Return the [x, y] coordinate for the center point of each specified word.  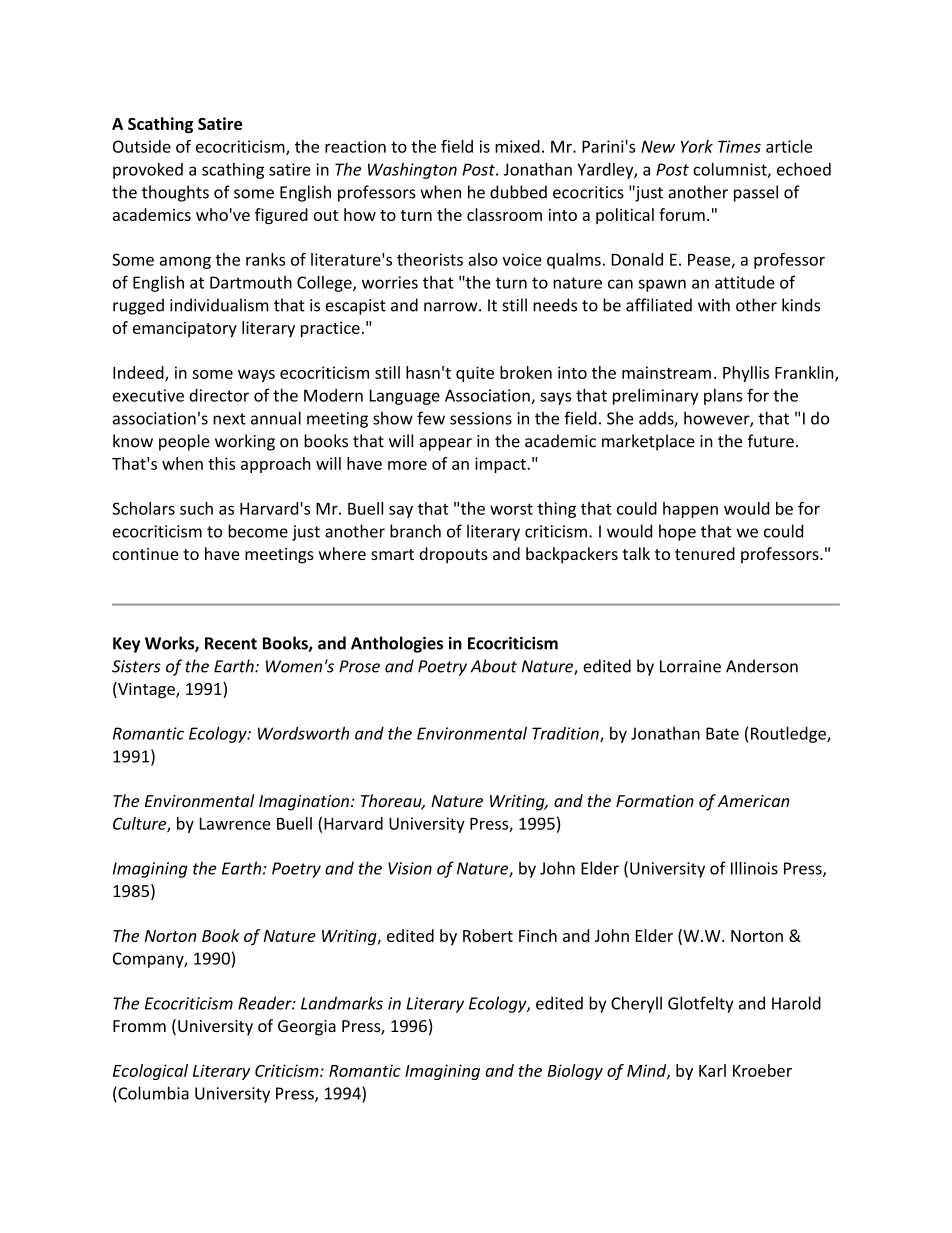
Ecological [150, 1072]
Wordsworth [303, 733]
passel [756, 193]
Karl [712, 1070]
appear [445, 444]
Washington [412, 171]
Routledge [789, 735]
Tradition [566, 734]
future [771, 441]
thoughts [175, 193]
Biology [575, 1072]
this [221, 463]
